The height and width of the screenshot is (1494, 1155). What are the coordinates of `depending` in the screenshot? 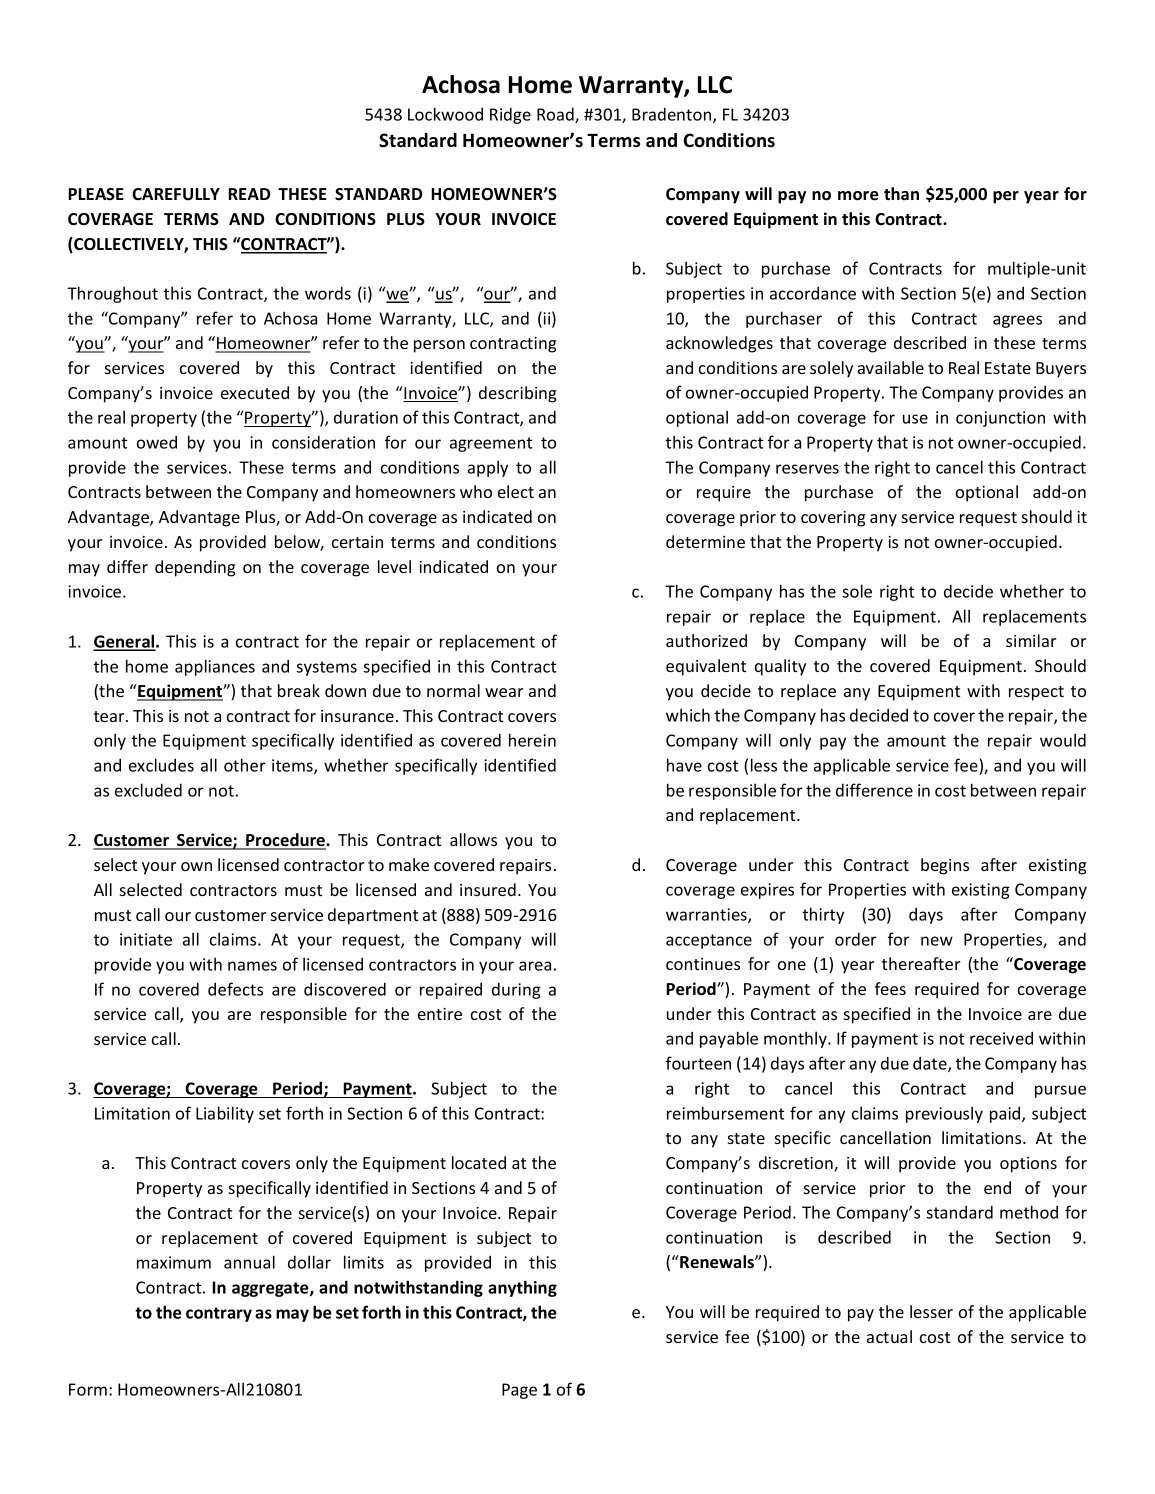 It's located at (195, 568).
